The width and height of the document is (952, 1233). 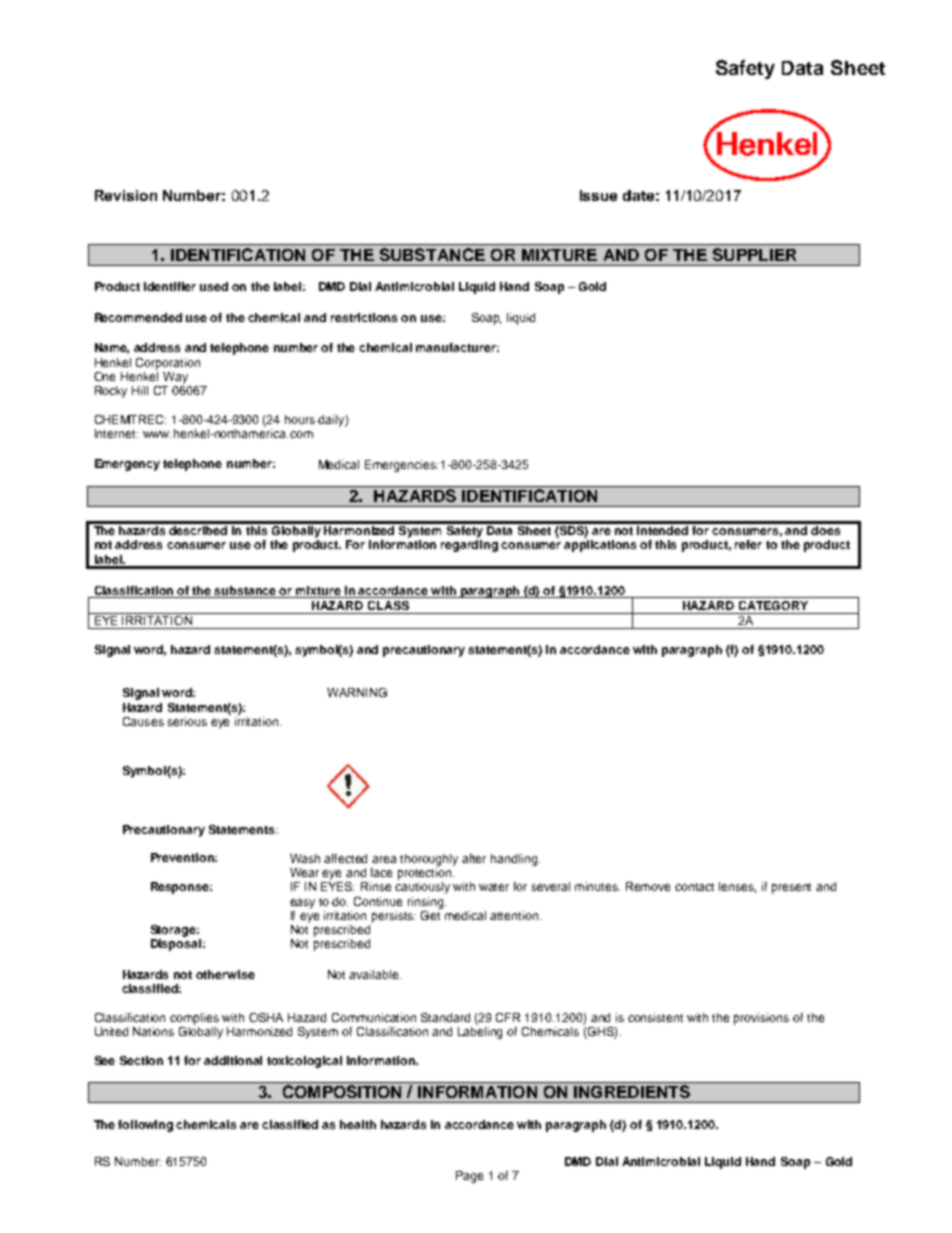 What do you see at coordinates (694, 887) in the document?
I see `contact` at bounding box center [694, 887].
